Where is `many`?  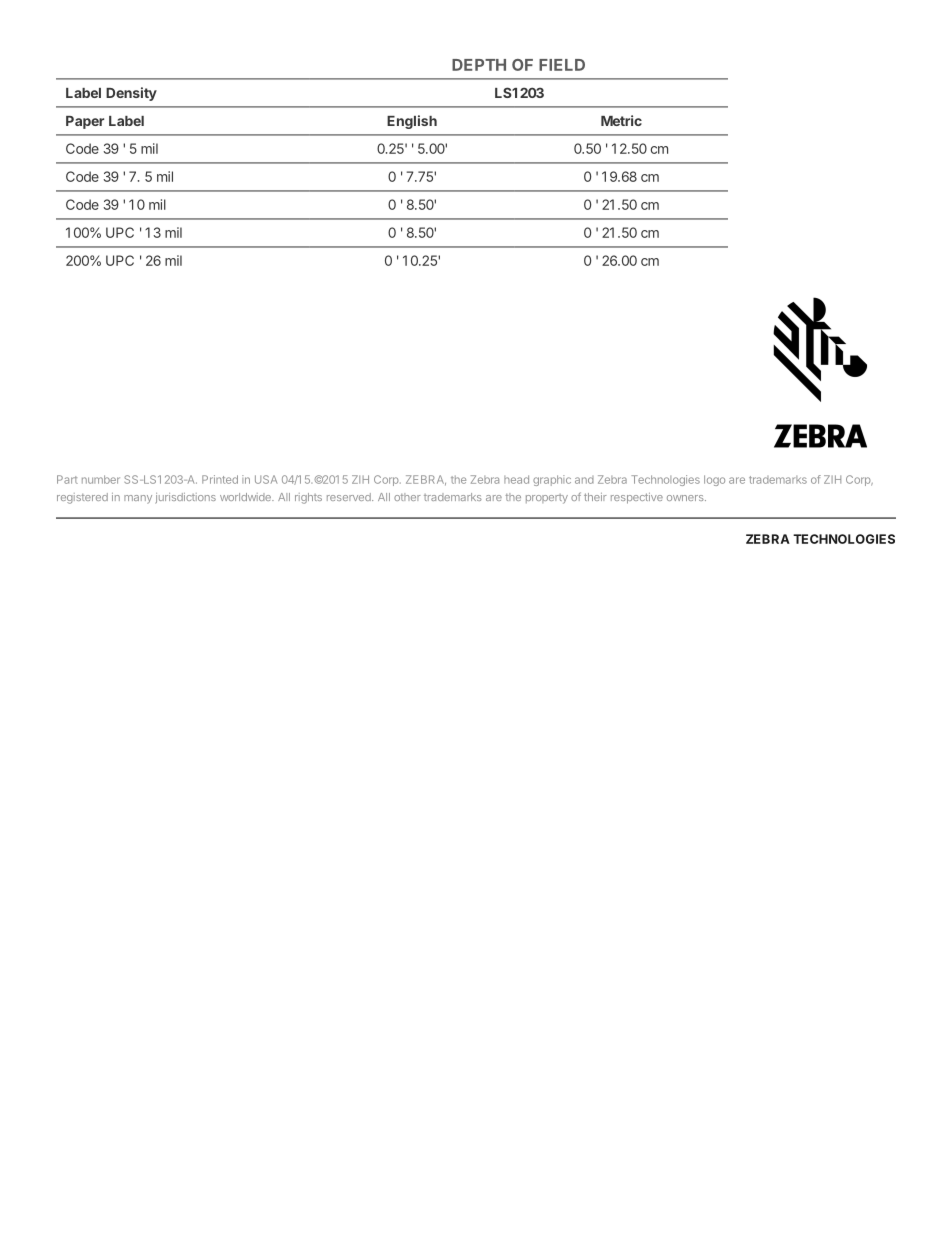
many is located at coordinates (138, 499).
